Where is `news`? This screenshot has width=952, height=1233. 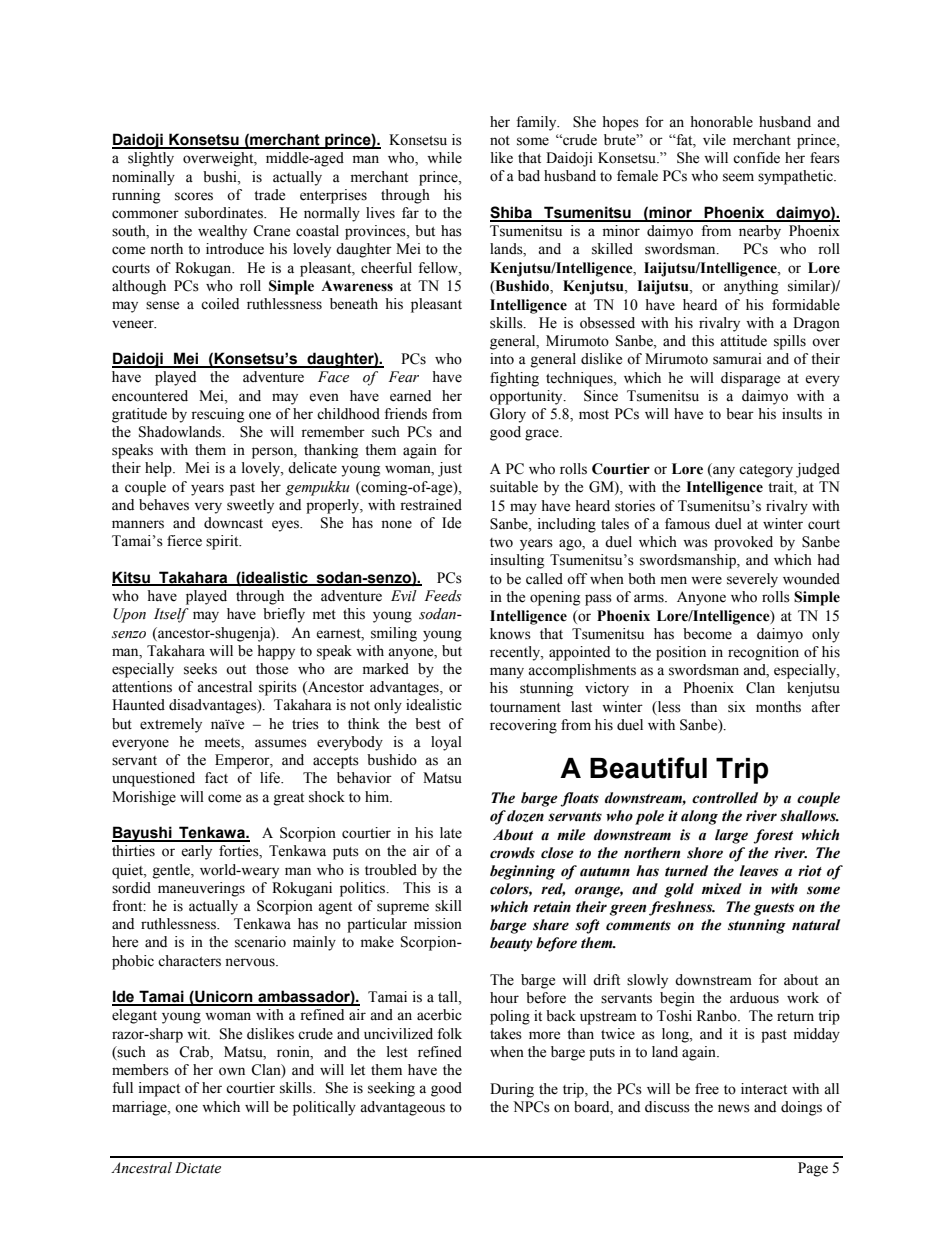 news is located at coordinates (734, 1108).
